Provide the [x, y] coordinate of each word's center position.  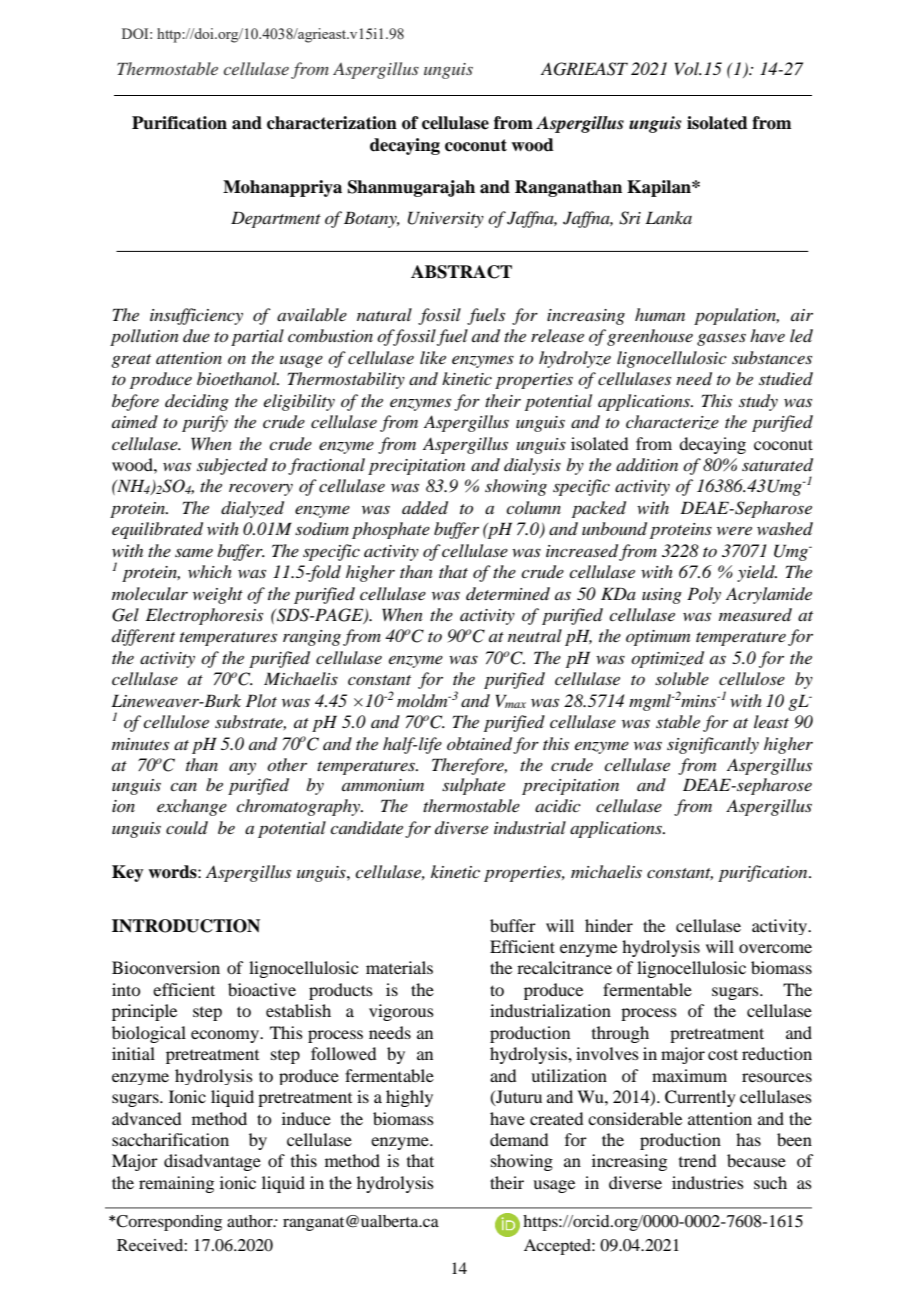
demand [519, 1139]
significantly [713, 745]
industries [708, 1182]
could [187, 827]
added [425, 508]
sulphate [473, 786]
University [446, 219]
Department [276, 219]
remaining [176, 1184]
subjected [232, 466]
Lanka [668, 217]
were [734, 531]
